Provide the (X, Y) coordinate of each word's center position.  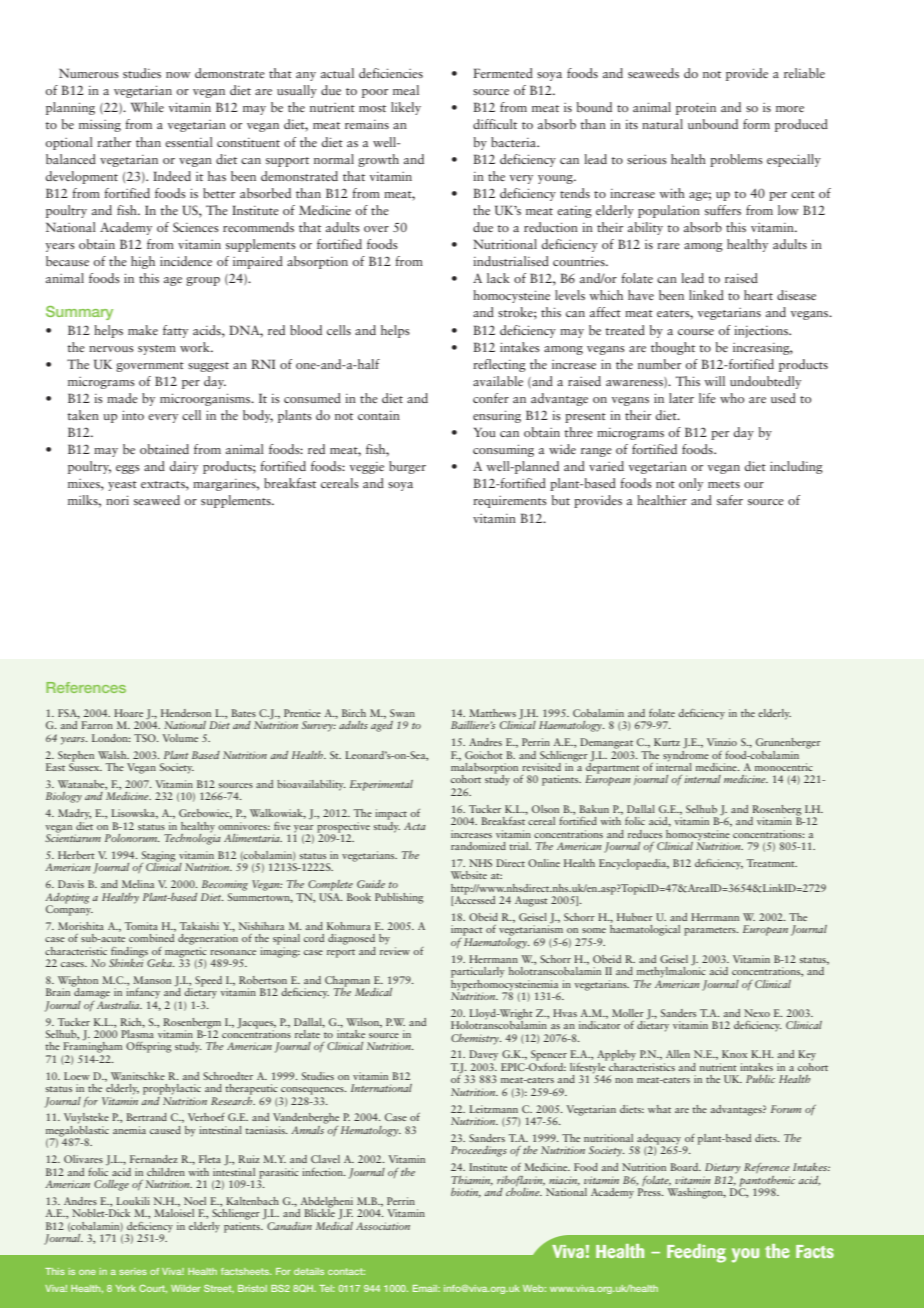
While (147, 107)
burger (407, 467)
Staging (158, 857)
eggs (128, 469)
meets (724, 484)
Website (469, 875)
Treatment (772, 863)
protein (696, 108)
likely (406, 108)
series (133, 1271)
